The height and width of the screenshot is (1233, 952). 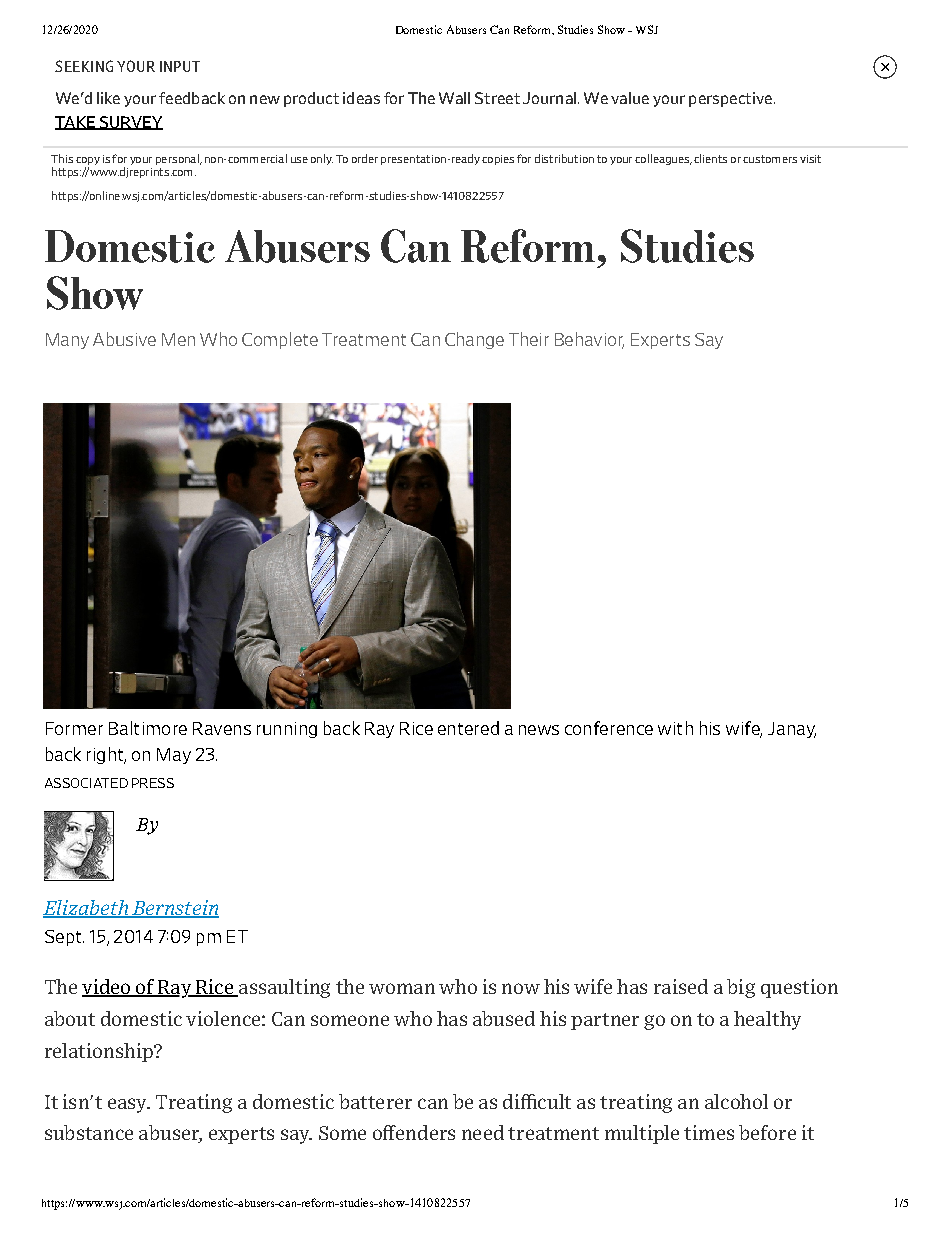 What do you see at coordinates (468, 728) in the screenshot?
I see `entered` at bounding box center [468, 728].
